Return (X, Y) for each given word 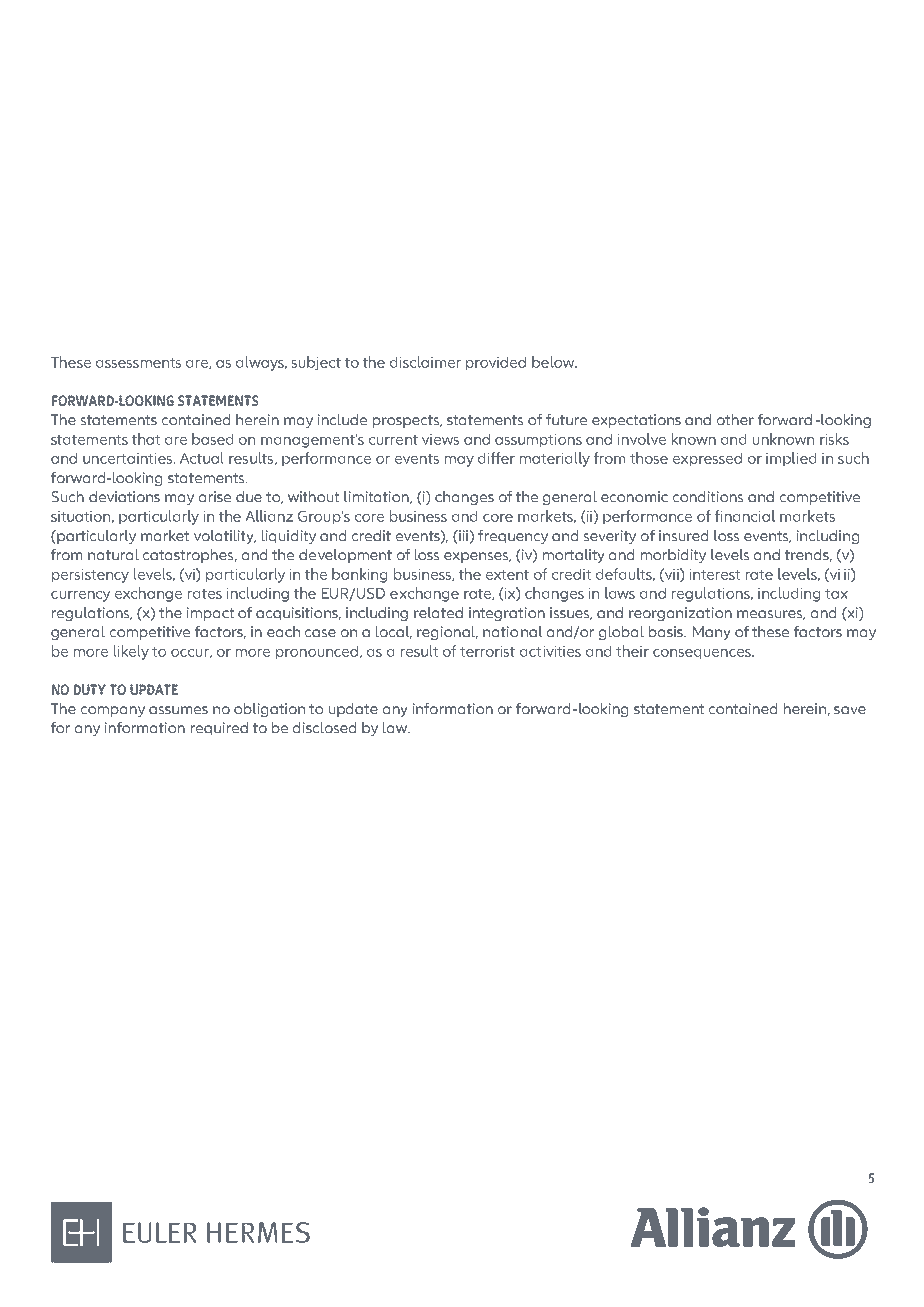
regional (447, 633)
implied (791, 459)
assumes (178, 710)
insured (683, 535)
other (735, 419)
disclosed (324, 727)
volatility (225, 537)
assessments (138, 363)
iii (462, 535)
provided (496, 363)
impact (210, 614)
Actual (202, 458)
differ (496, 458)
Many (712, 633)
